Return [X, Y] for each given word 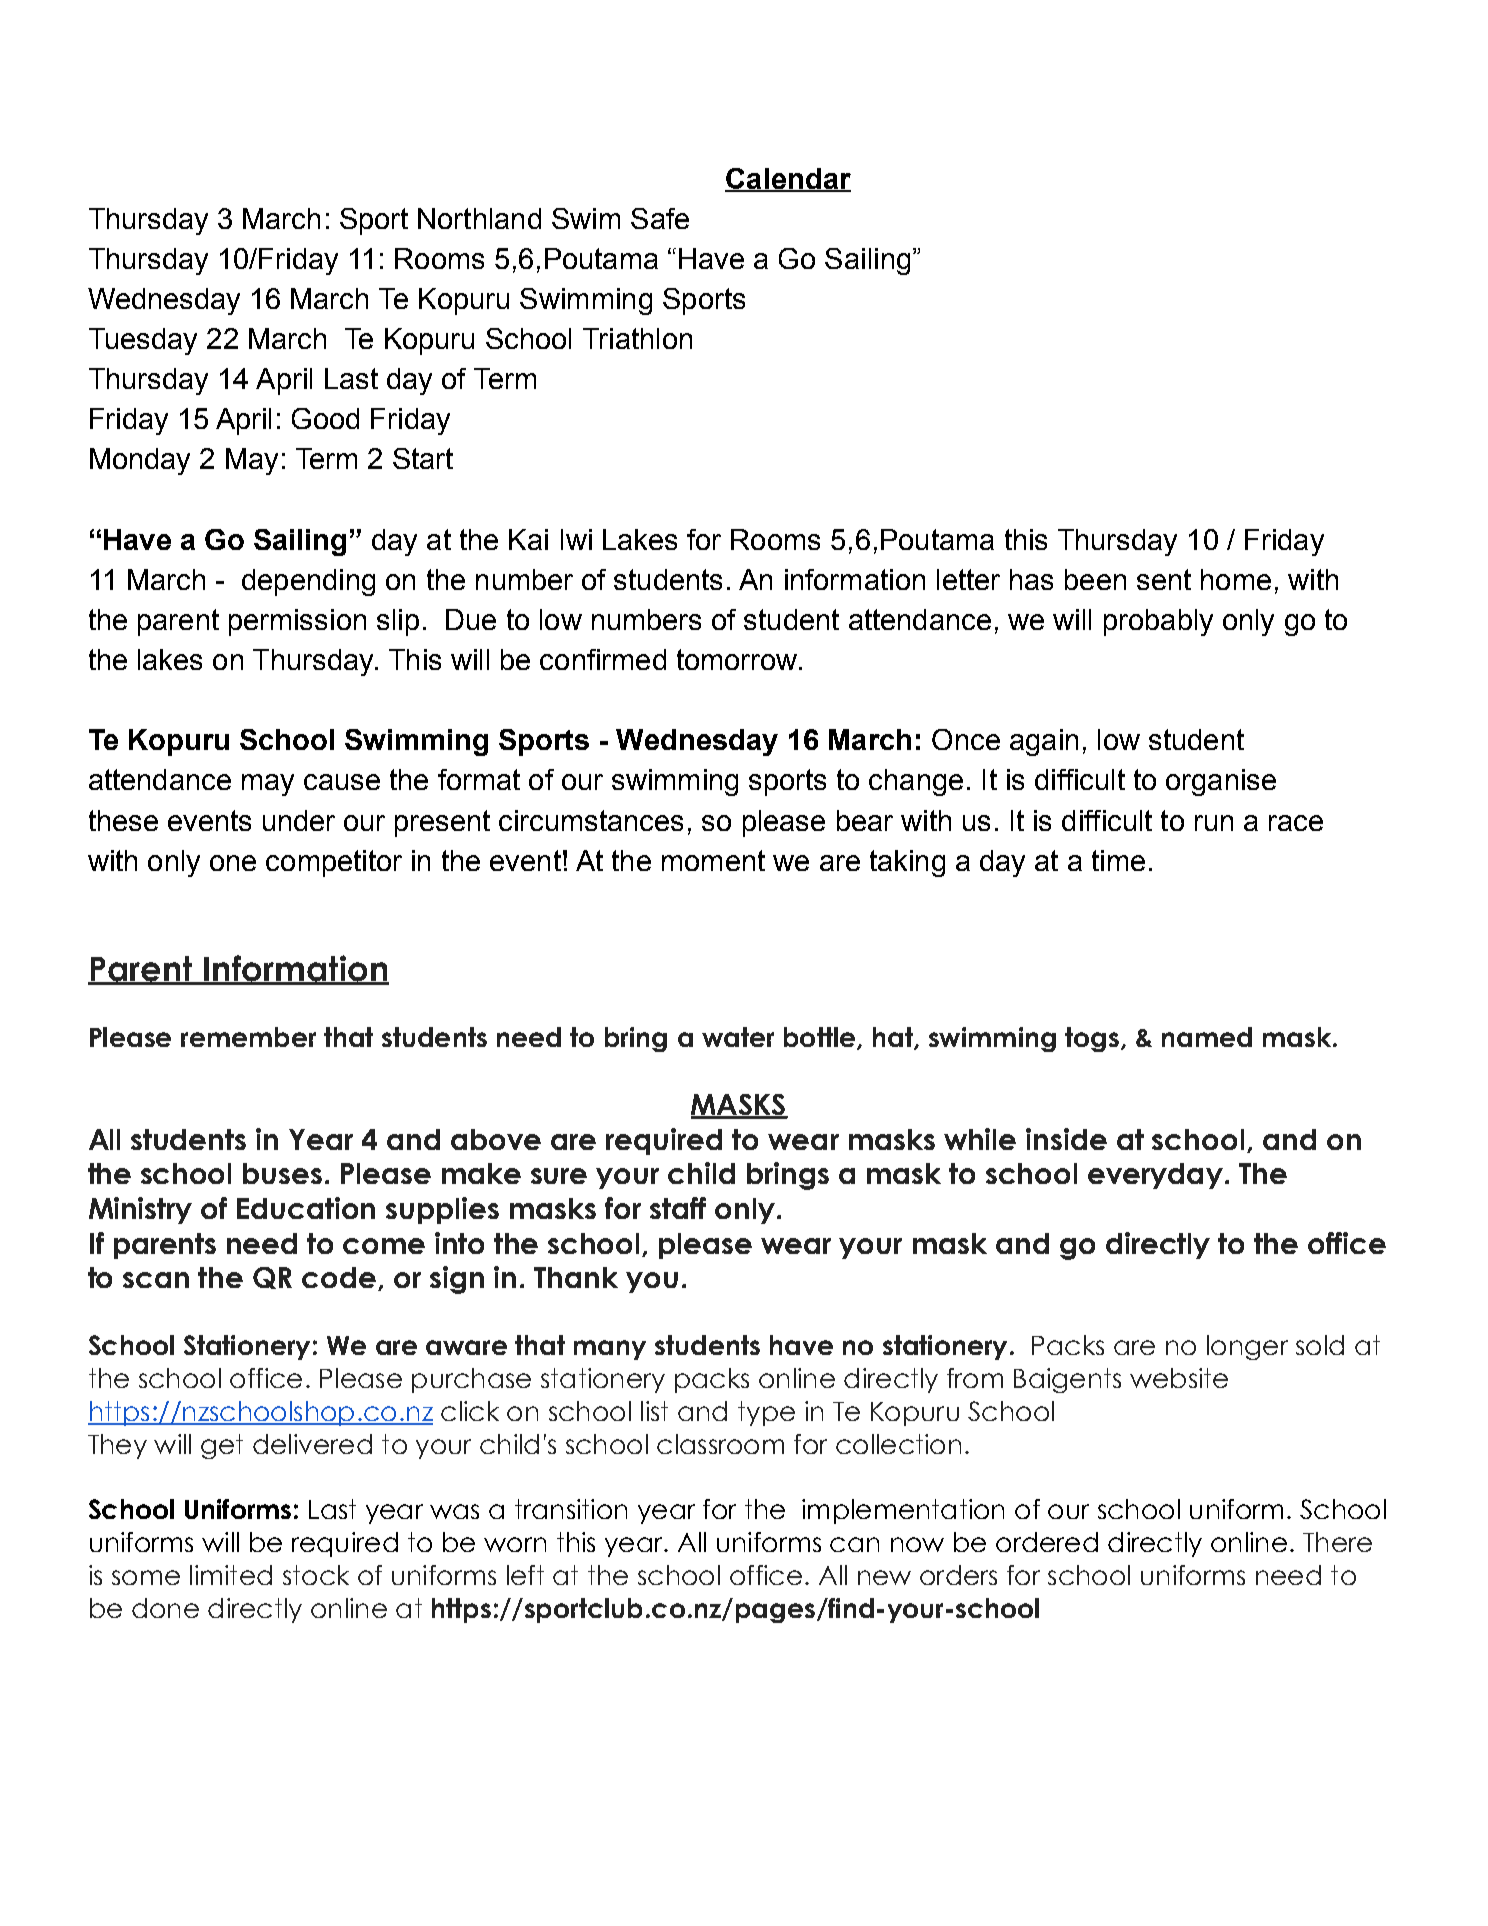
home [1236, 579]
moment [713, 860]
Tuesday [143, 341]
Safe [660, 218]
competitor [334, 863]
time [1118, 860]
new [884, 1577]
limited [231, 1575]
